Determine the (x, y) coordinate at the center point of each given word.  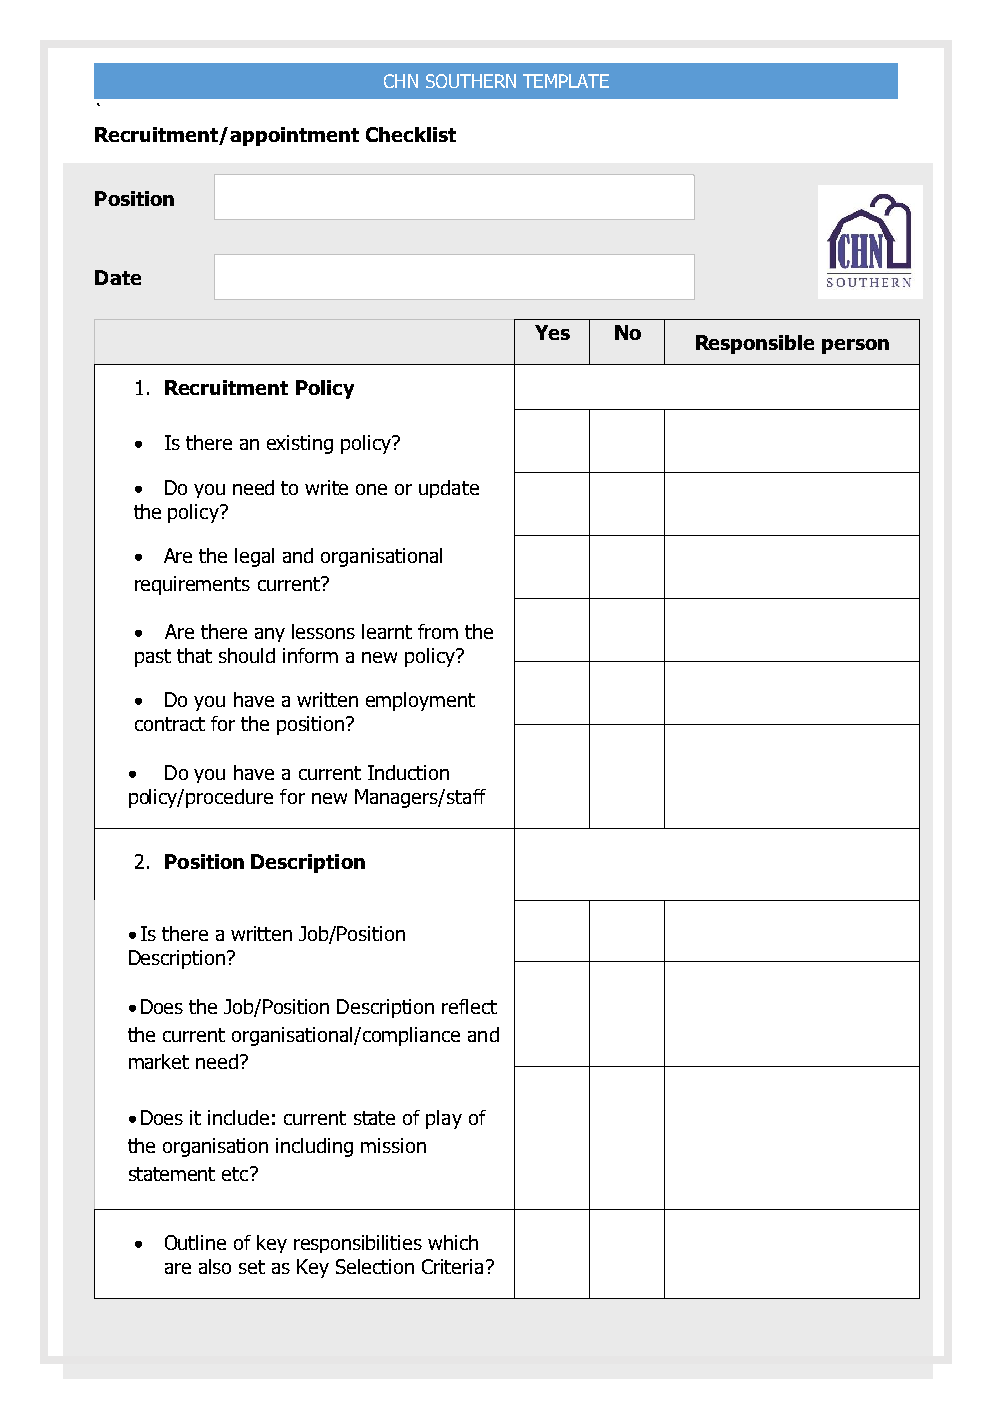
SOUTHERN (471, 81)
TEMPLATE (566, 81)
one (371, 489)
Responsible (755, 344)
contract (170, 724)
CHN (401, 81)
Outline (195, 1242)
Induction (408, 772)
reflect (469, 1006)
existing (300, 444)
